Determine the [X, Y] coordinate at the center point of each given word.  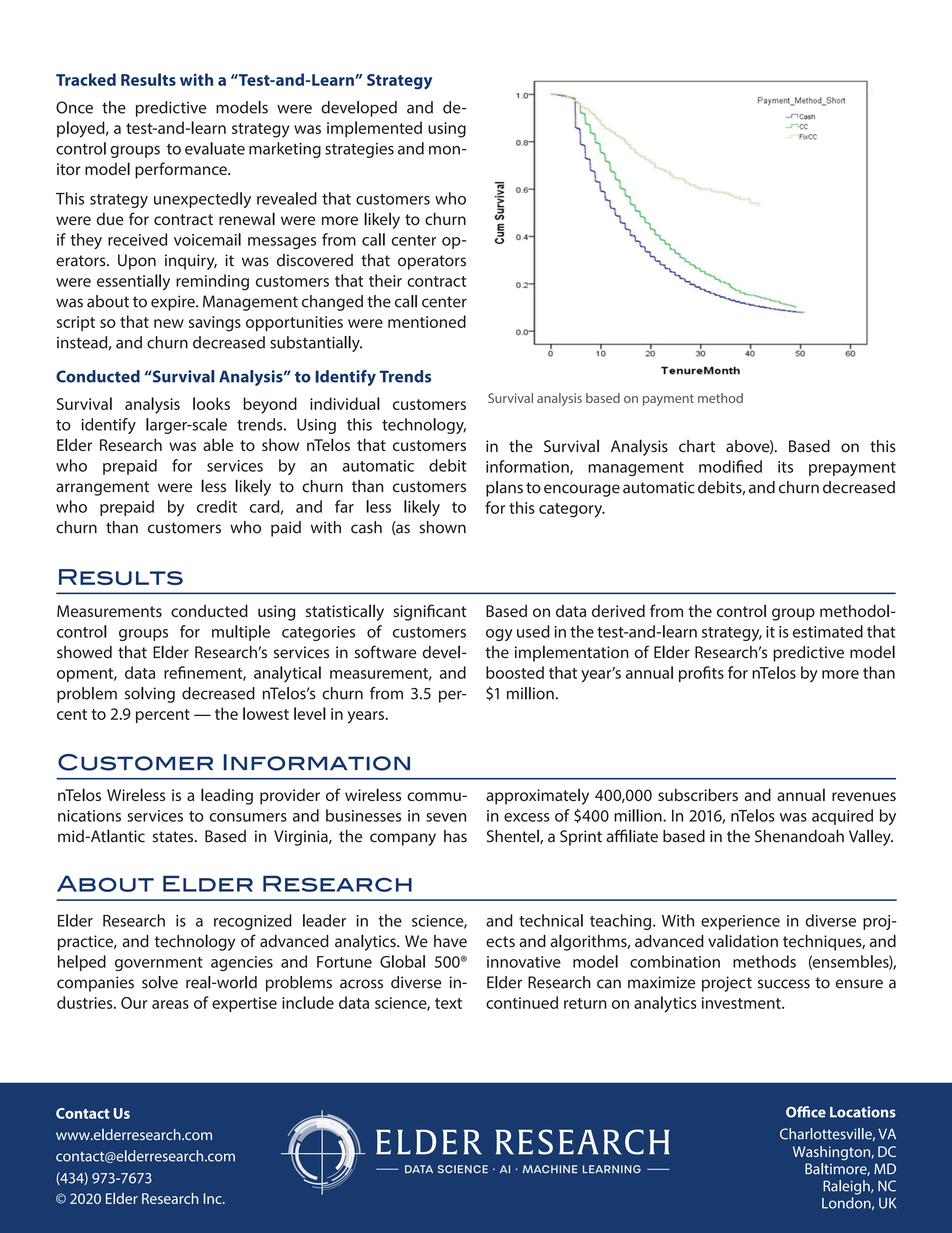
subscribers [698, 794]
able [218, 444]
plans [504, 489]
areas [170, 1004]
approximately [537, 796]
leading [227, 796]
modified [730, 466]
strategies [359, 150]
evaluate [215, 148]
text [448, 1003]
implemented [374, 129]
